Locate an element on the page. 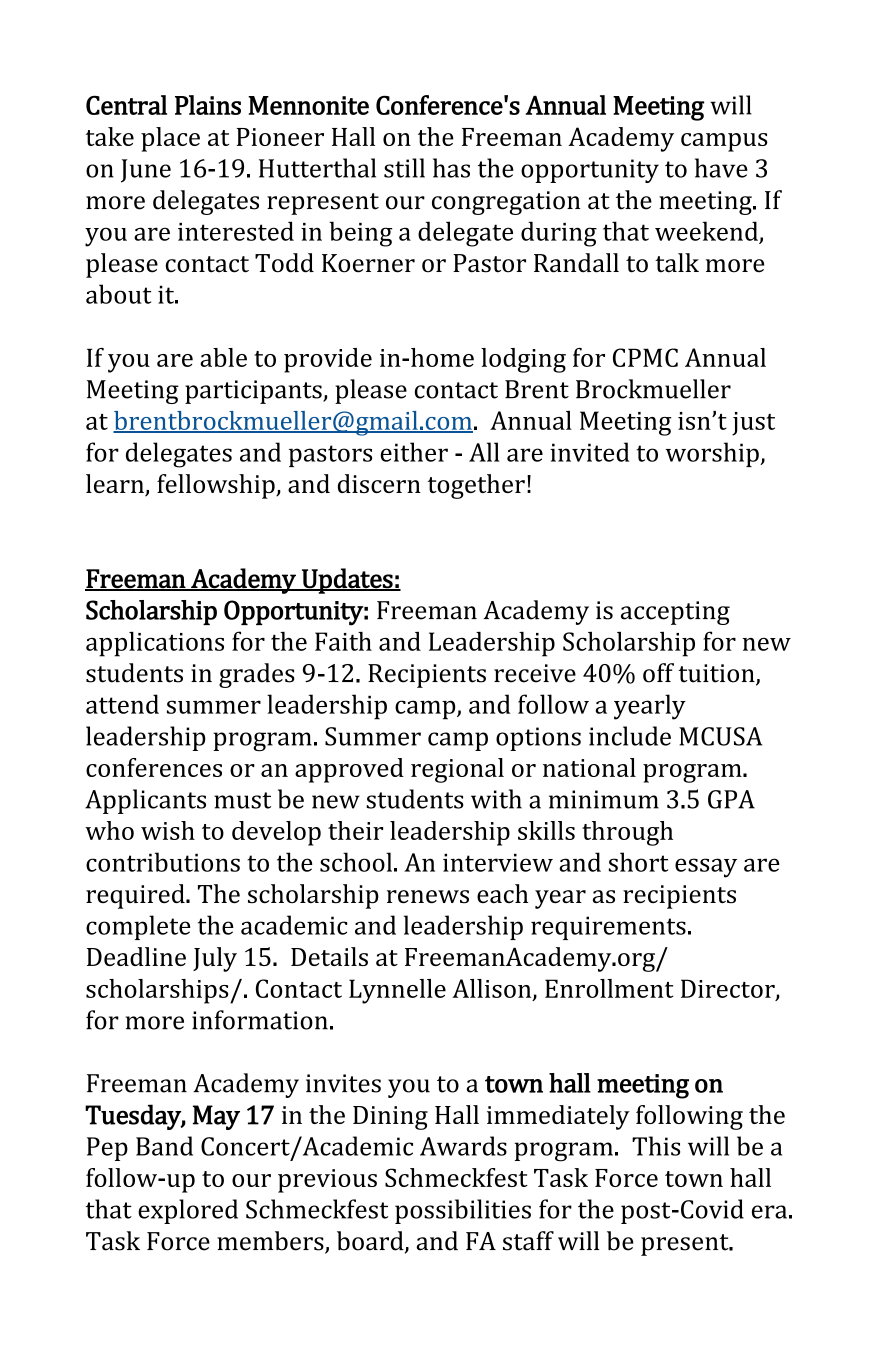 The height and width of the document is (1372, 887). has is located at coordinates (451, 168).
